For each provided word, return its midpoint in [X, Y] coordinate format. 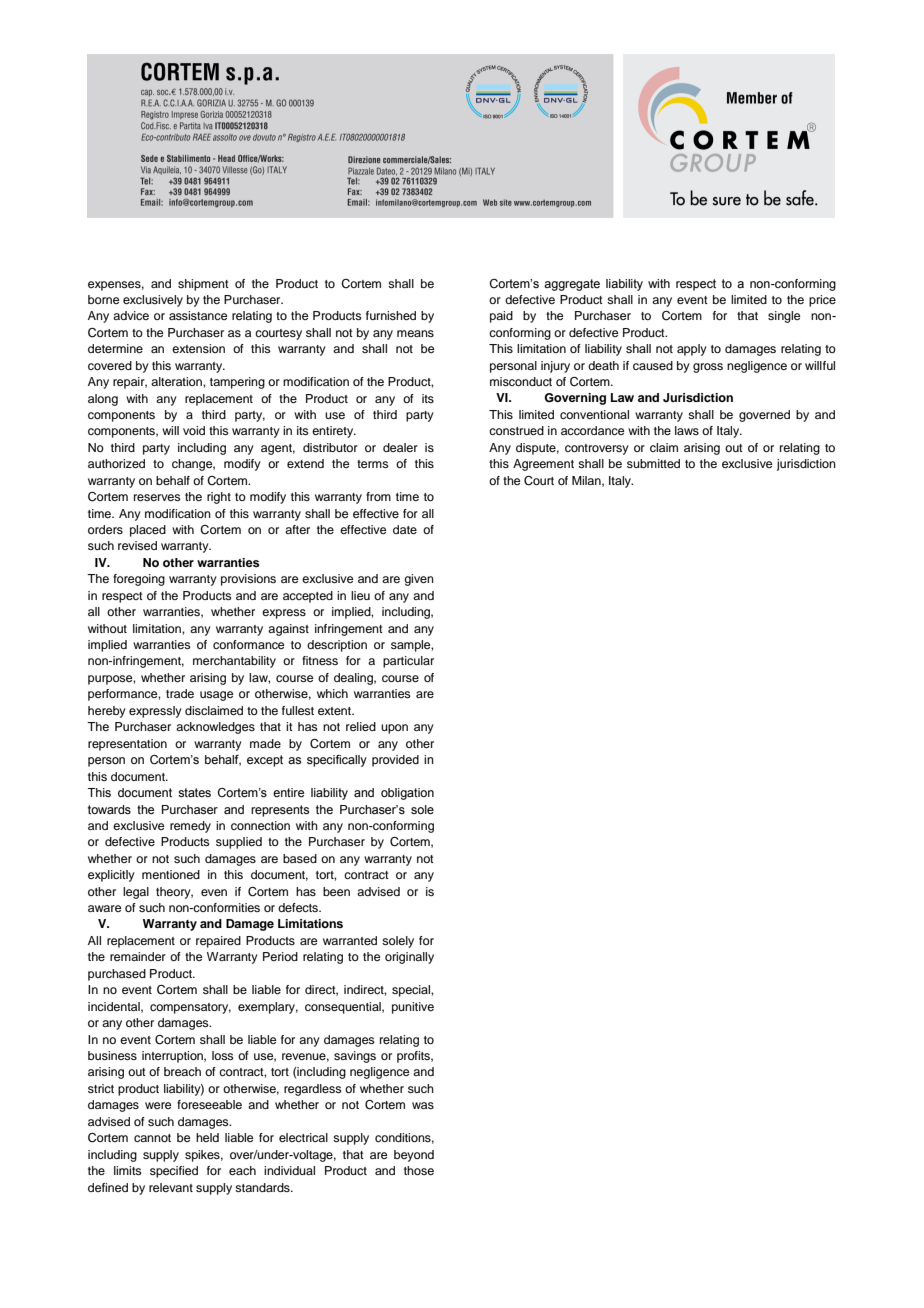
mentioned [171, 874]
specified [174, 1172]
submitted [653, 463]
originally [409, 958]
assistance [198, 315]
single [784, 317]
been [336, 891]
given [419, 580]
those [419, 1170]
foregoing [139, 580]
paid [501, 317]
